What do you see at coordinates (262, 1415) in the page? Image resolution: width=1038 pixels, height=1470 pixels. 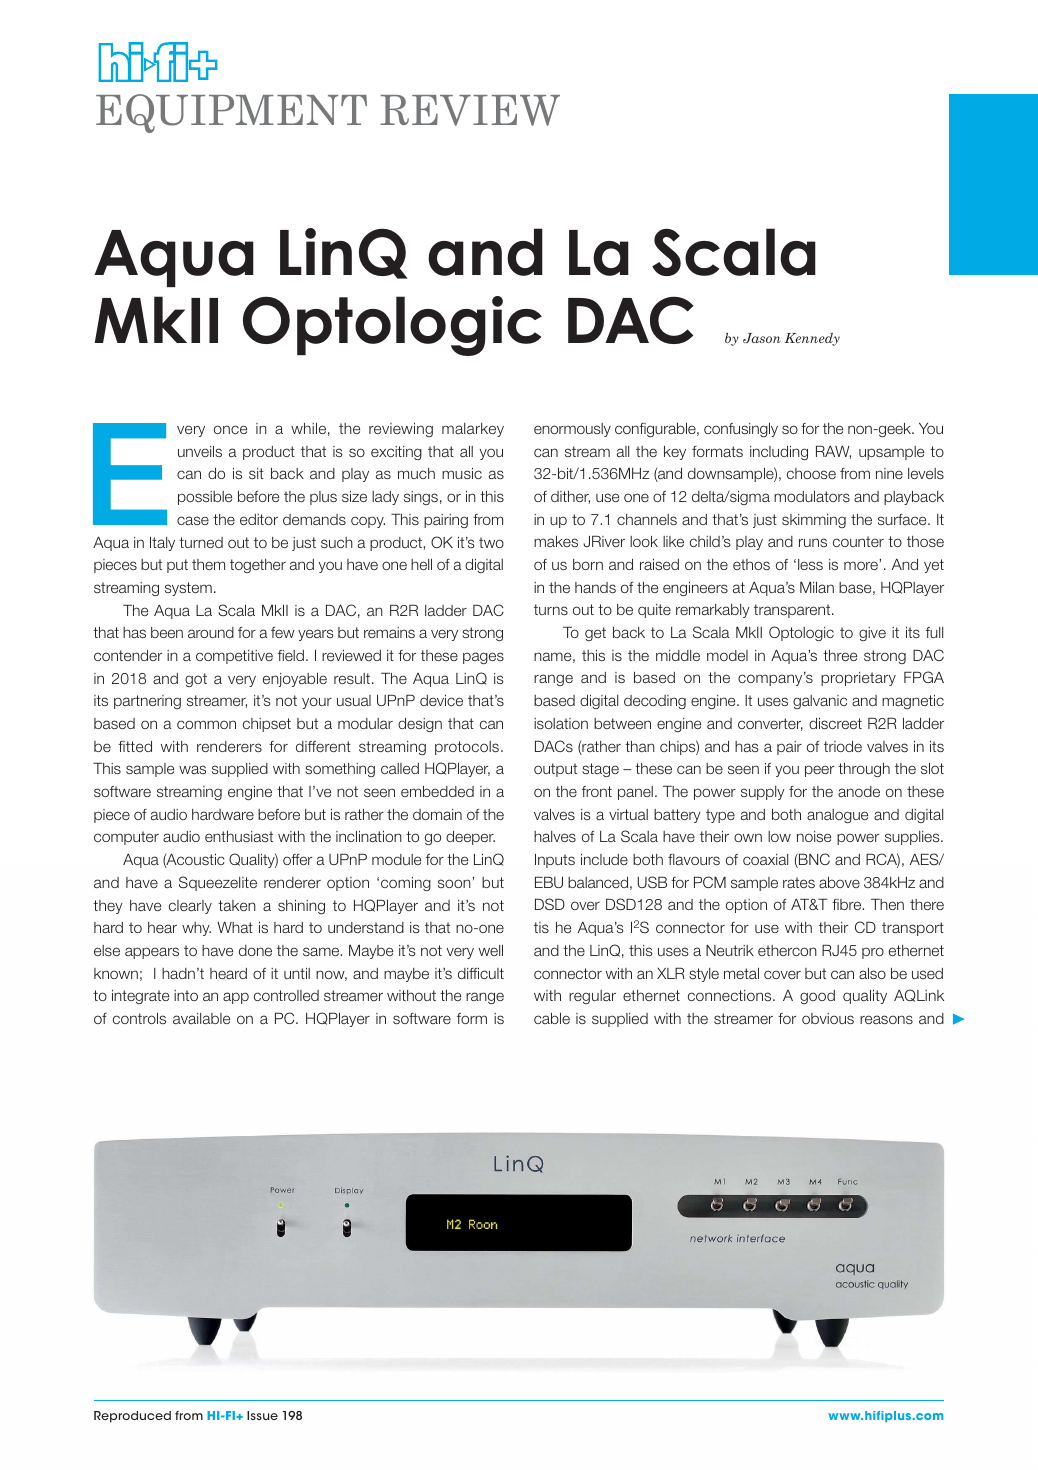 I see `Issue` at bounding box center [262, 1415].
